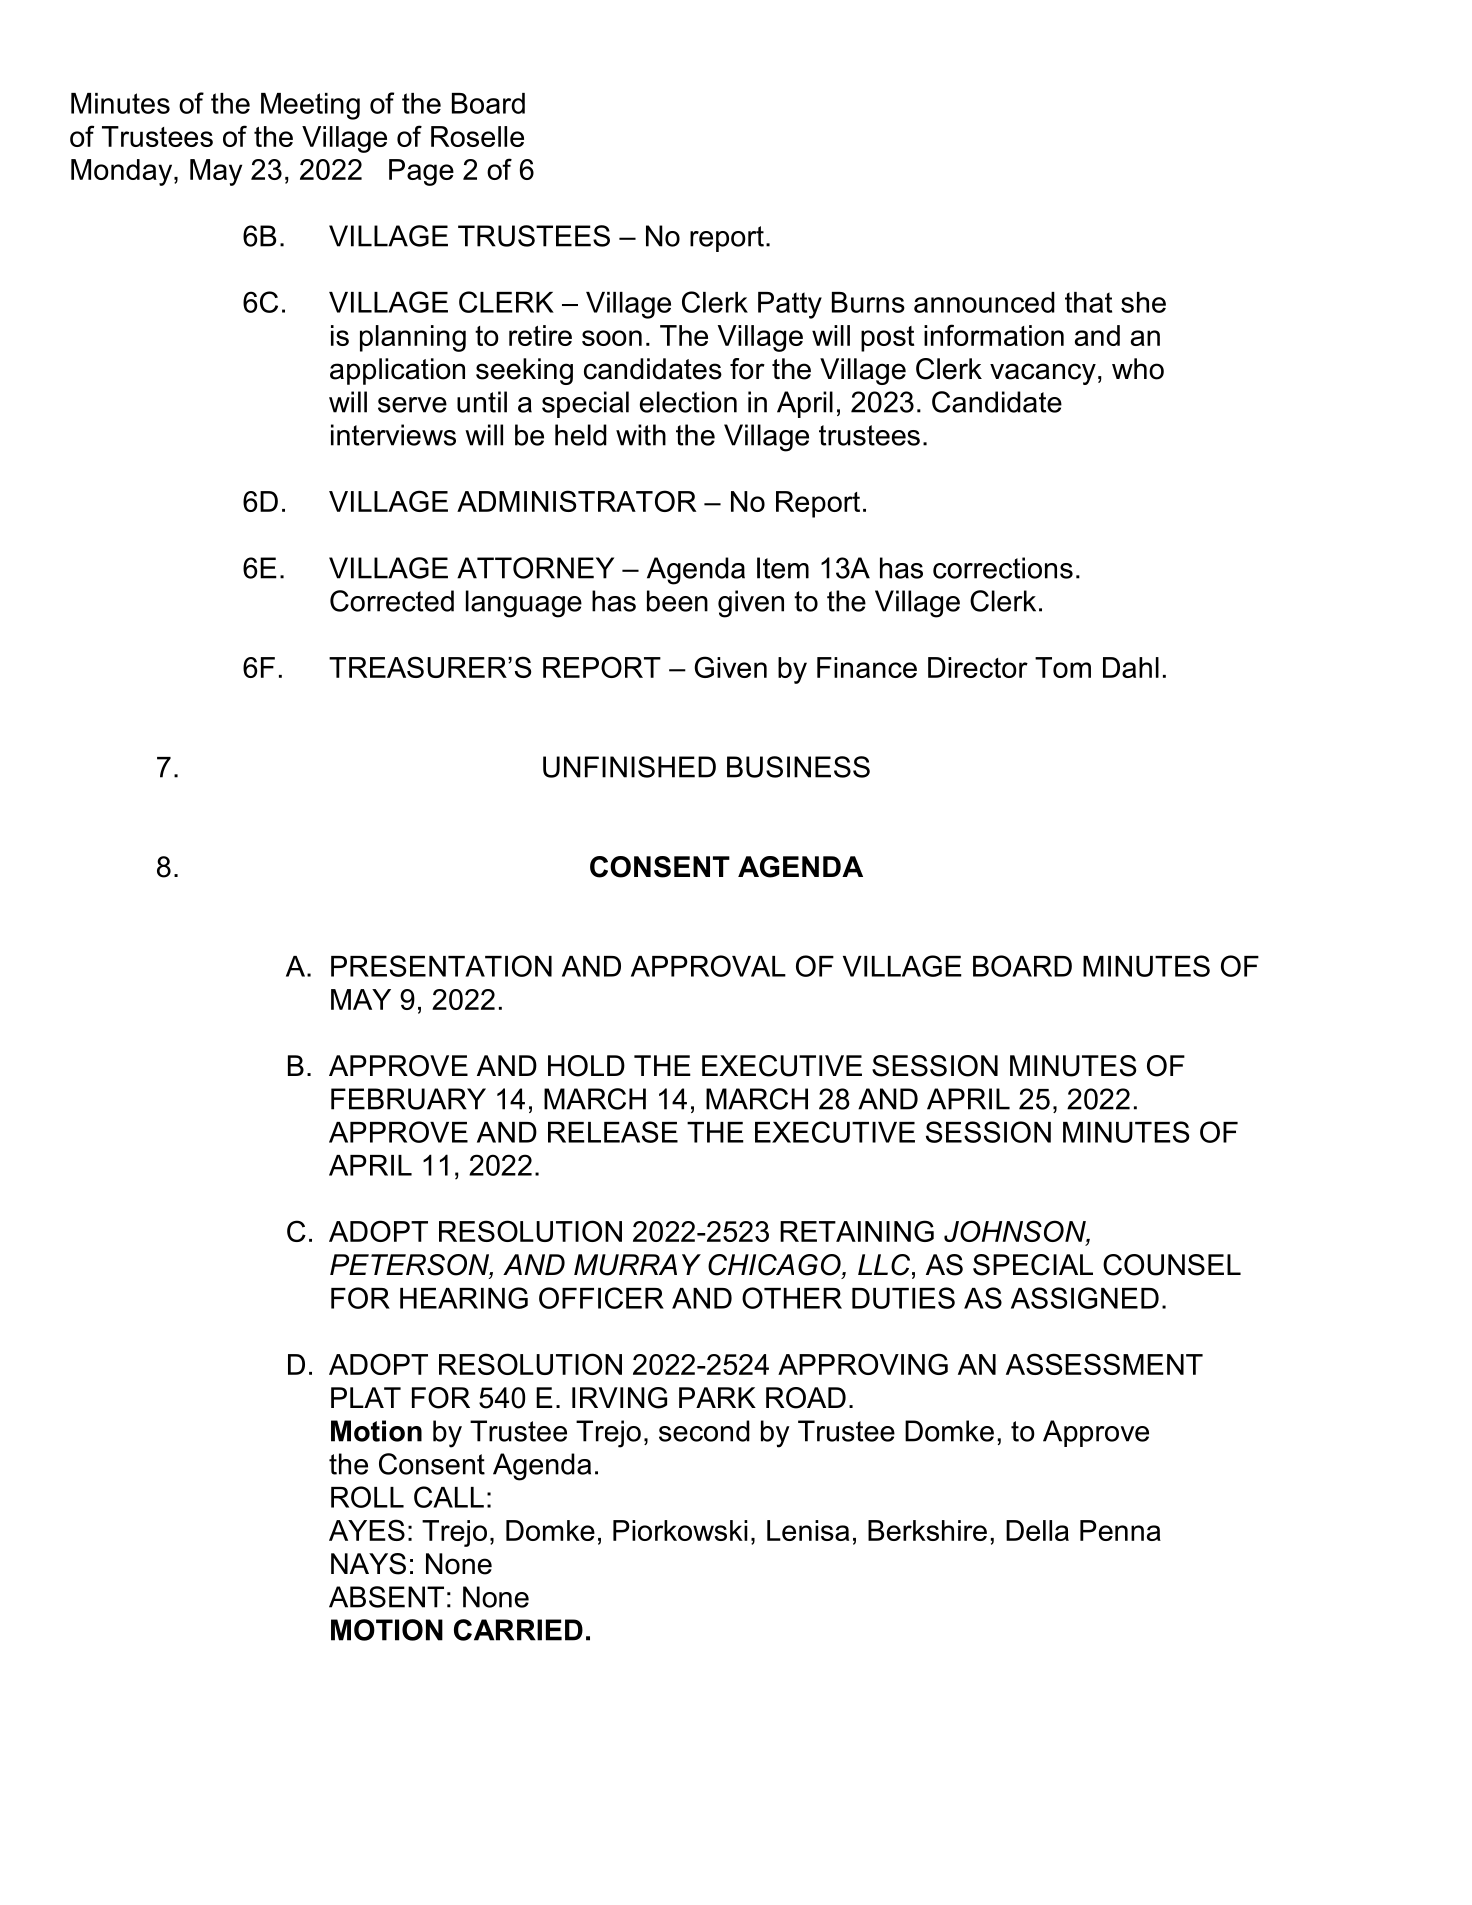 This screenshot has width=1472, height=1905. Describe the element at coordinates (1088, 302) in the screenshot. I see `that` at that location.
